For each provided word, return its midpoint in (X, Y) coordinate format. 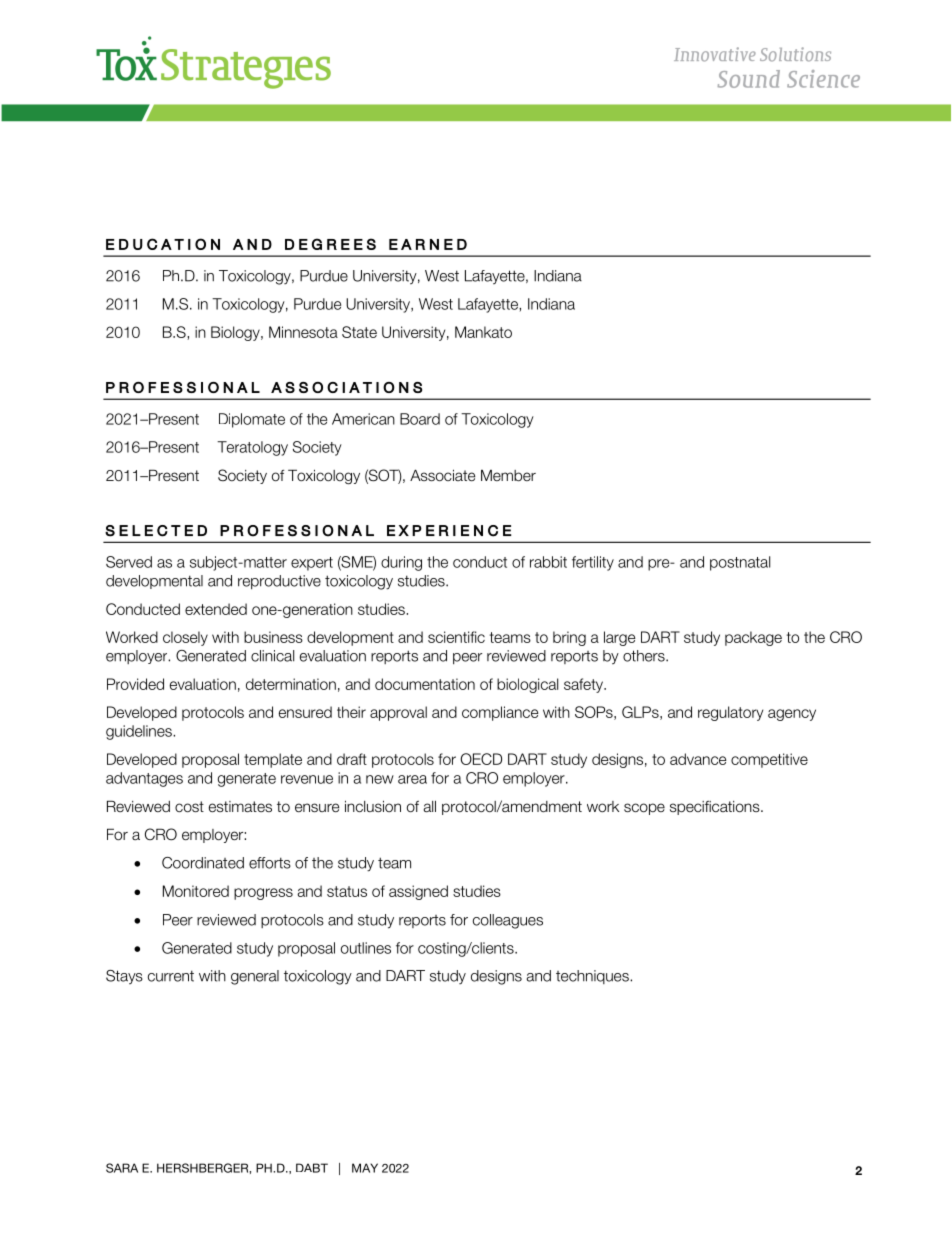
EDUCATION (163, 244)
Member (508, 476)
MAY (365, 1168)
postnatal (740, 563)
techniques (593, 977)
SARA (122, 1168)
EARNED (428, 244)
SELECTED (156, 531)
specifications (716, 808)
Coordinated (203, 863)
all (429, 806)
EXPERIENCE (449, 531)
